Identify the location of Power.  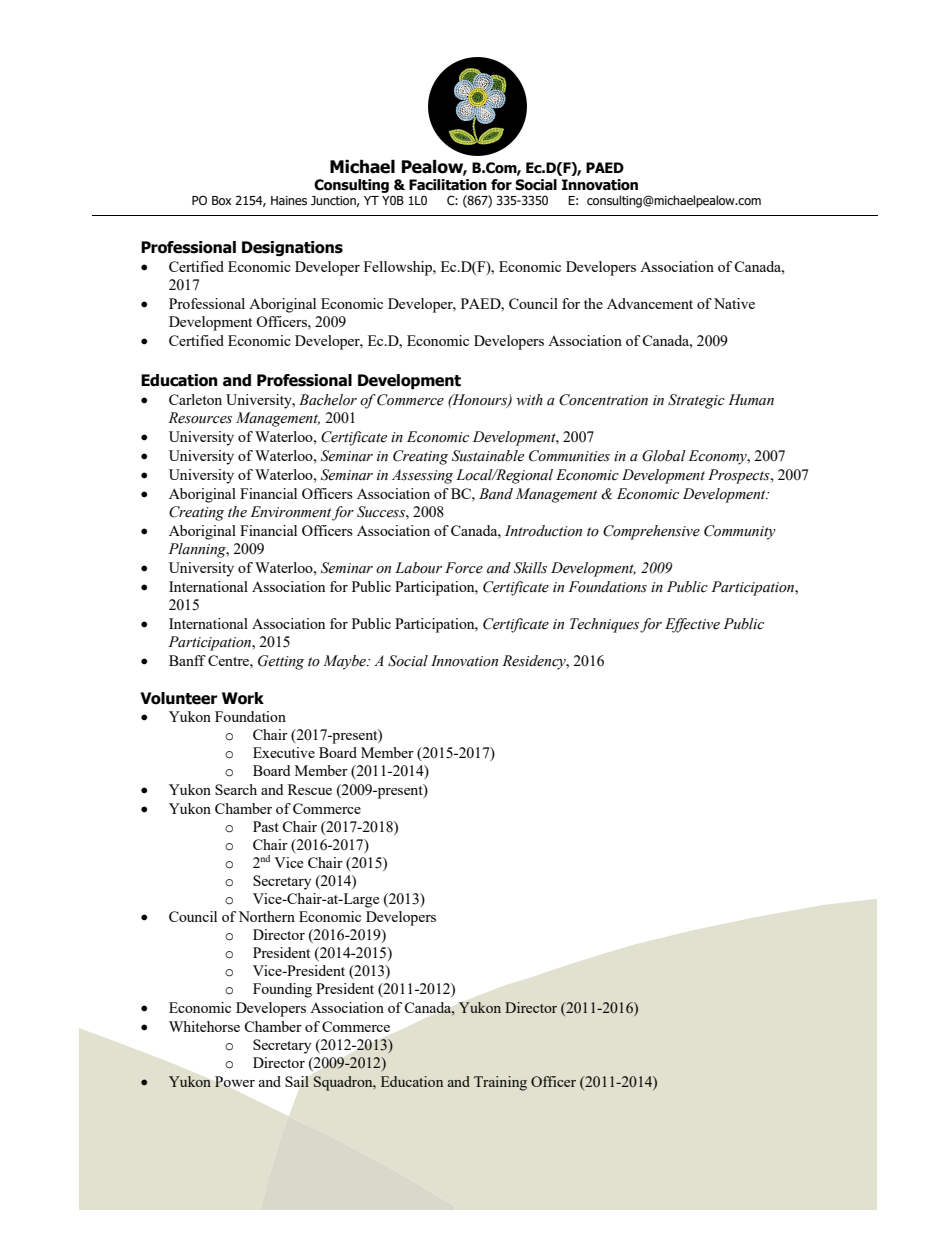
(234, 1081).
